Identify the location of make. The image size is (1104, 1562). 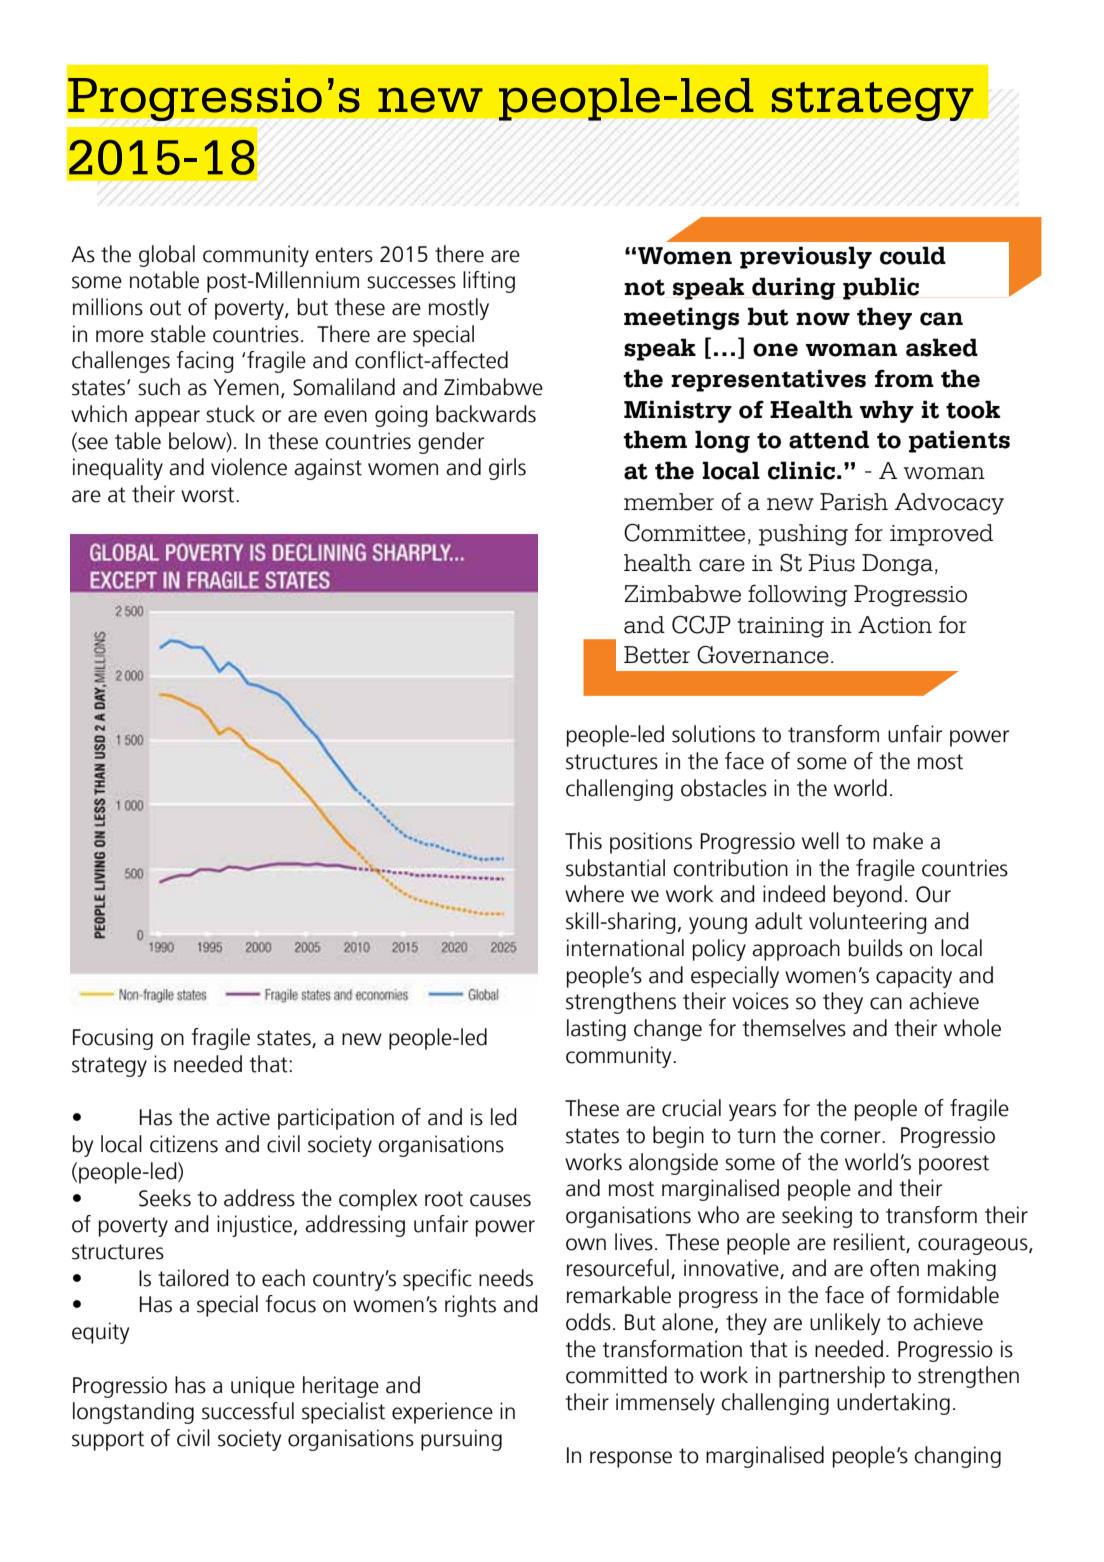
(898, 841).
